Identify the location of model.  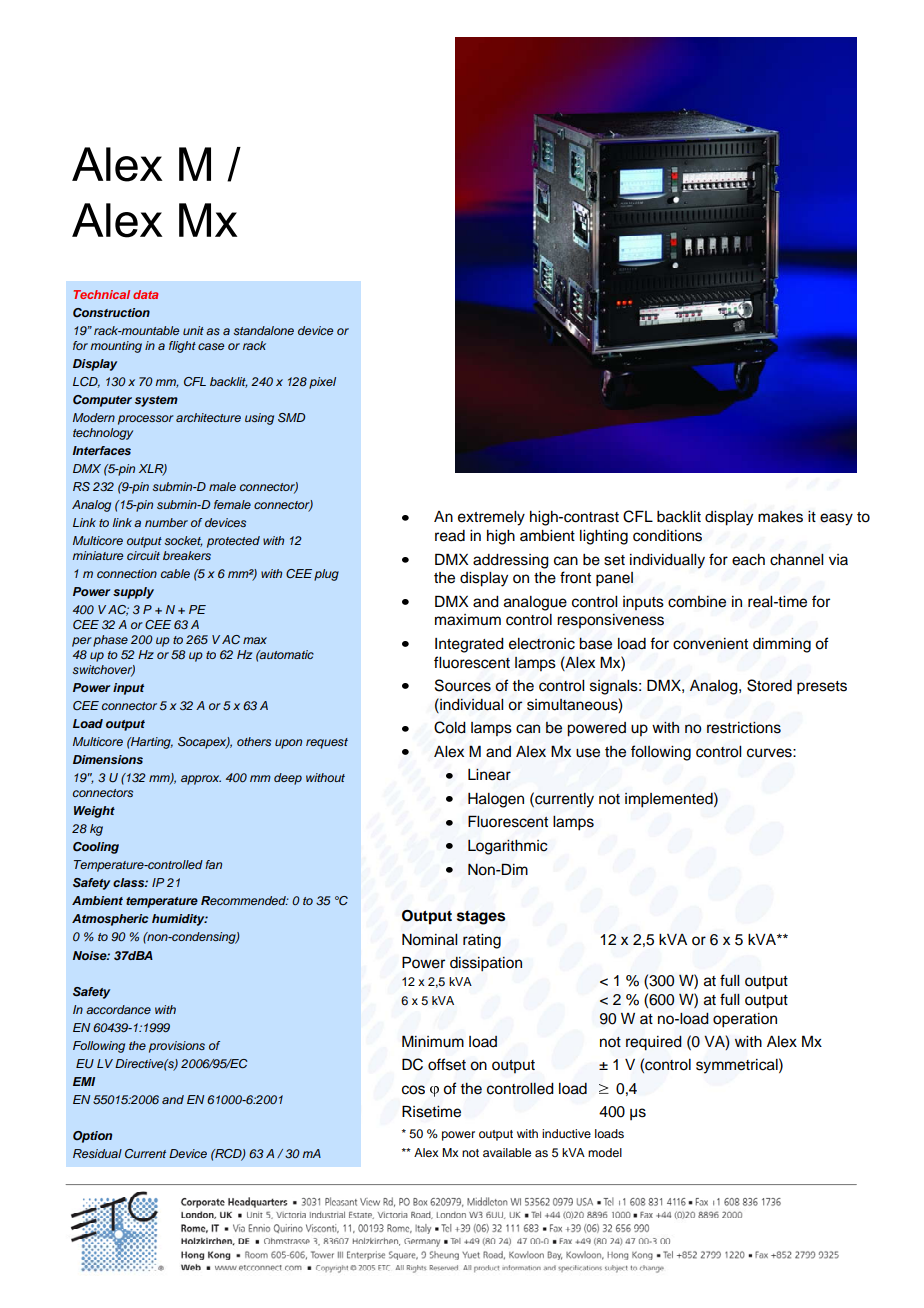
(605, 1152).
